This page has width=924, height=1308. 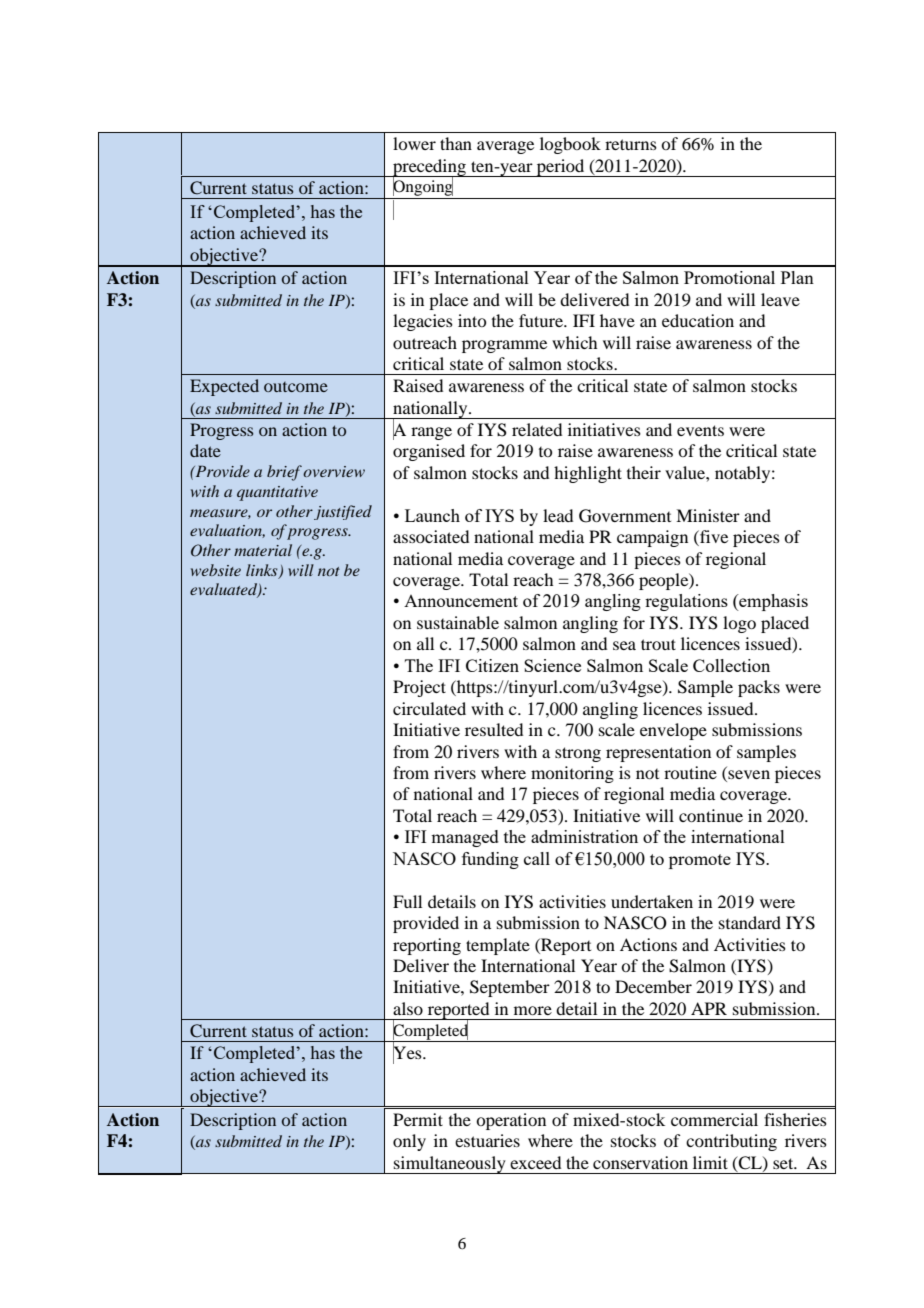 I want to click on only, so click(x=409, y=1142).
